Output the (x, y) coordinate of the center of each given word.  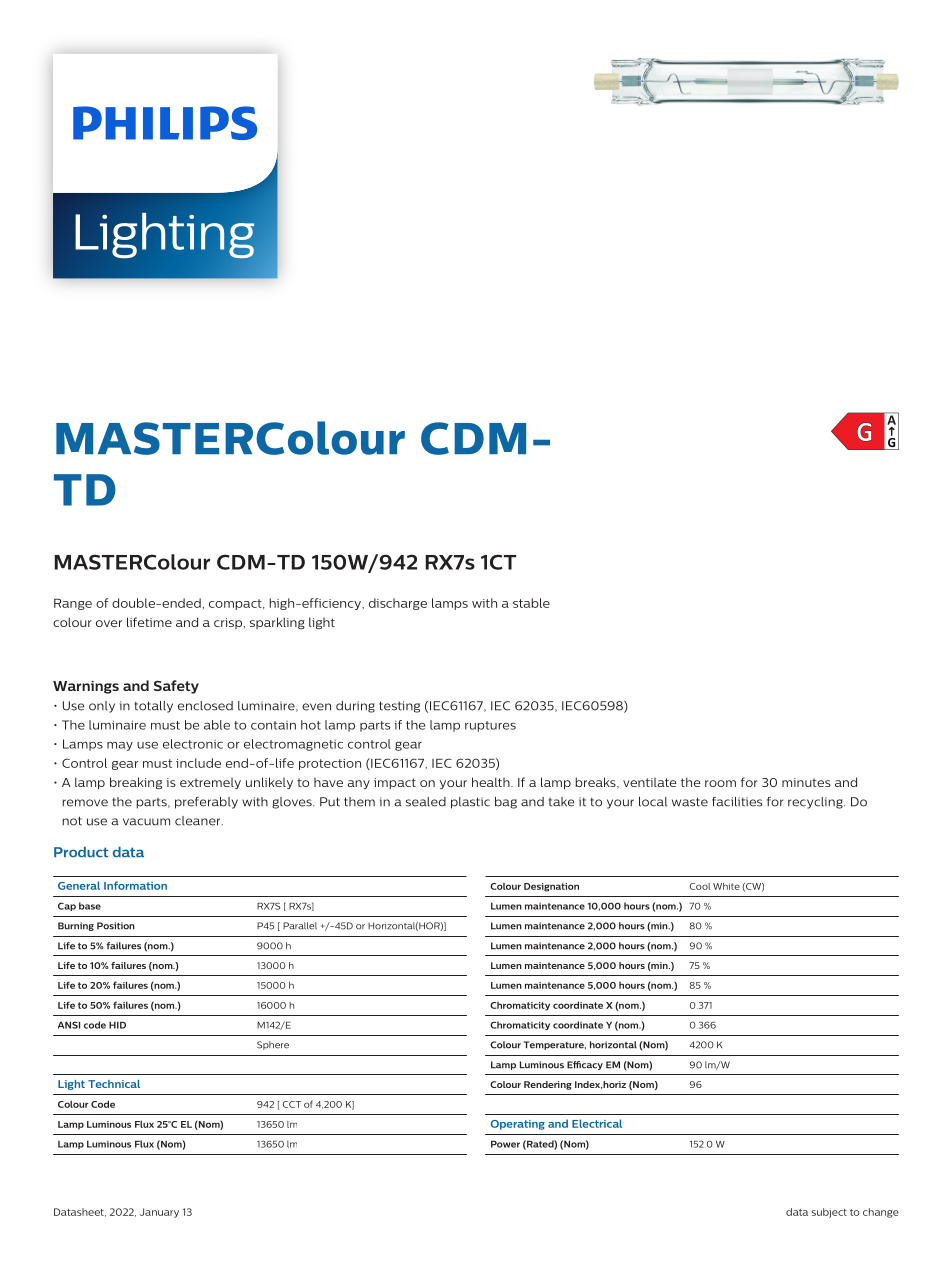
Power (505, 1144)
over (109, 623)
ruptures (490, 726)
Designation (551, 887)
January (159, 1213)
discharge (398, 604)
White (726, 886)
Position (116, 926)
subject (829, 1213)
